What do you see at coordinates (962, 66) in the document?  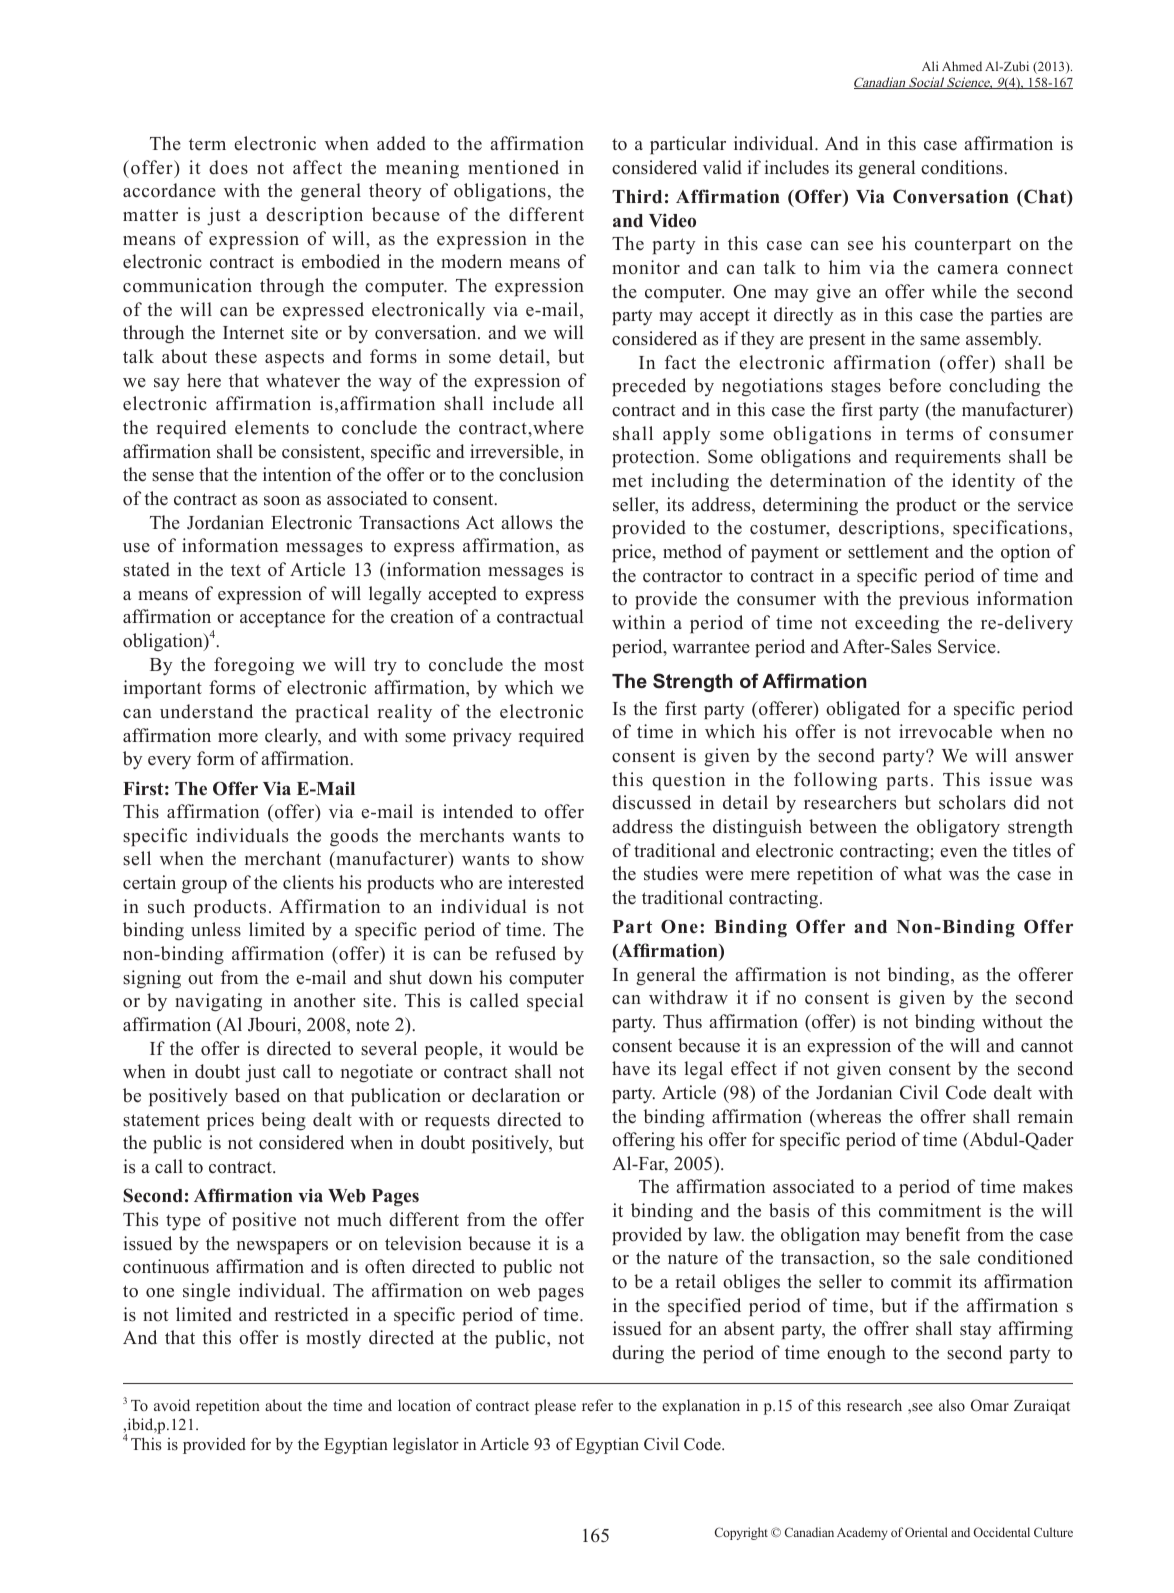 I see `Ahmed` at bounding box center [962, 66].
